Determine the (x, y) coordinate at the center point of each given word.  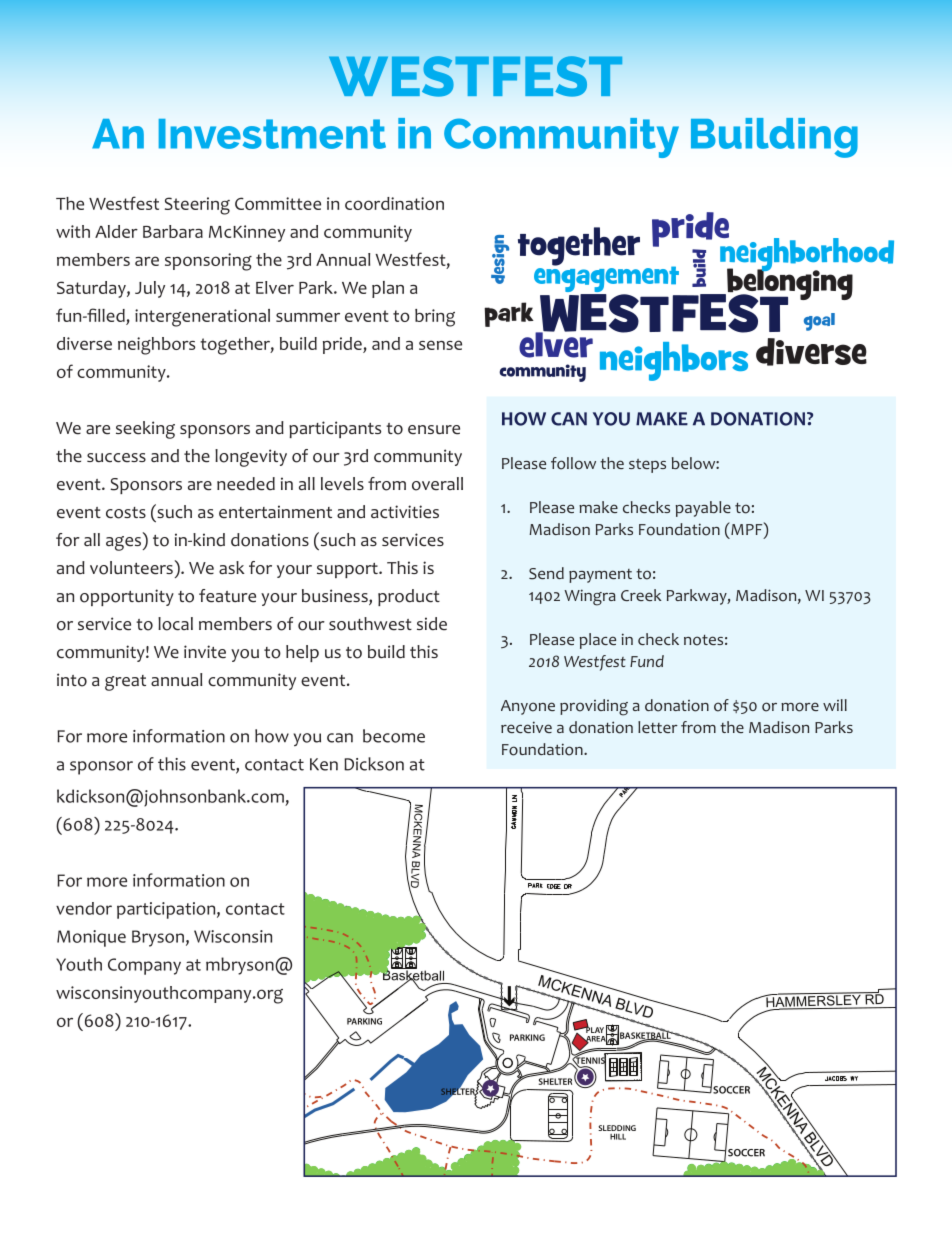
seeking (145, 430)
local (175, 624)
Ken (324, 764)
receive (526, 727)
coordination (394, 203)
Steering (197, 206)
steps (647, 466)
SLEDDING (617, 1128)
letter (658, 727)
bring (435, 318)
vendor (84, 908)
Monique (91, 938)
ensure (434, 430)
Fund (647, 661)
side (432, 624)
